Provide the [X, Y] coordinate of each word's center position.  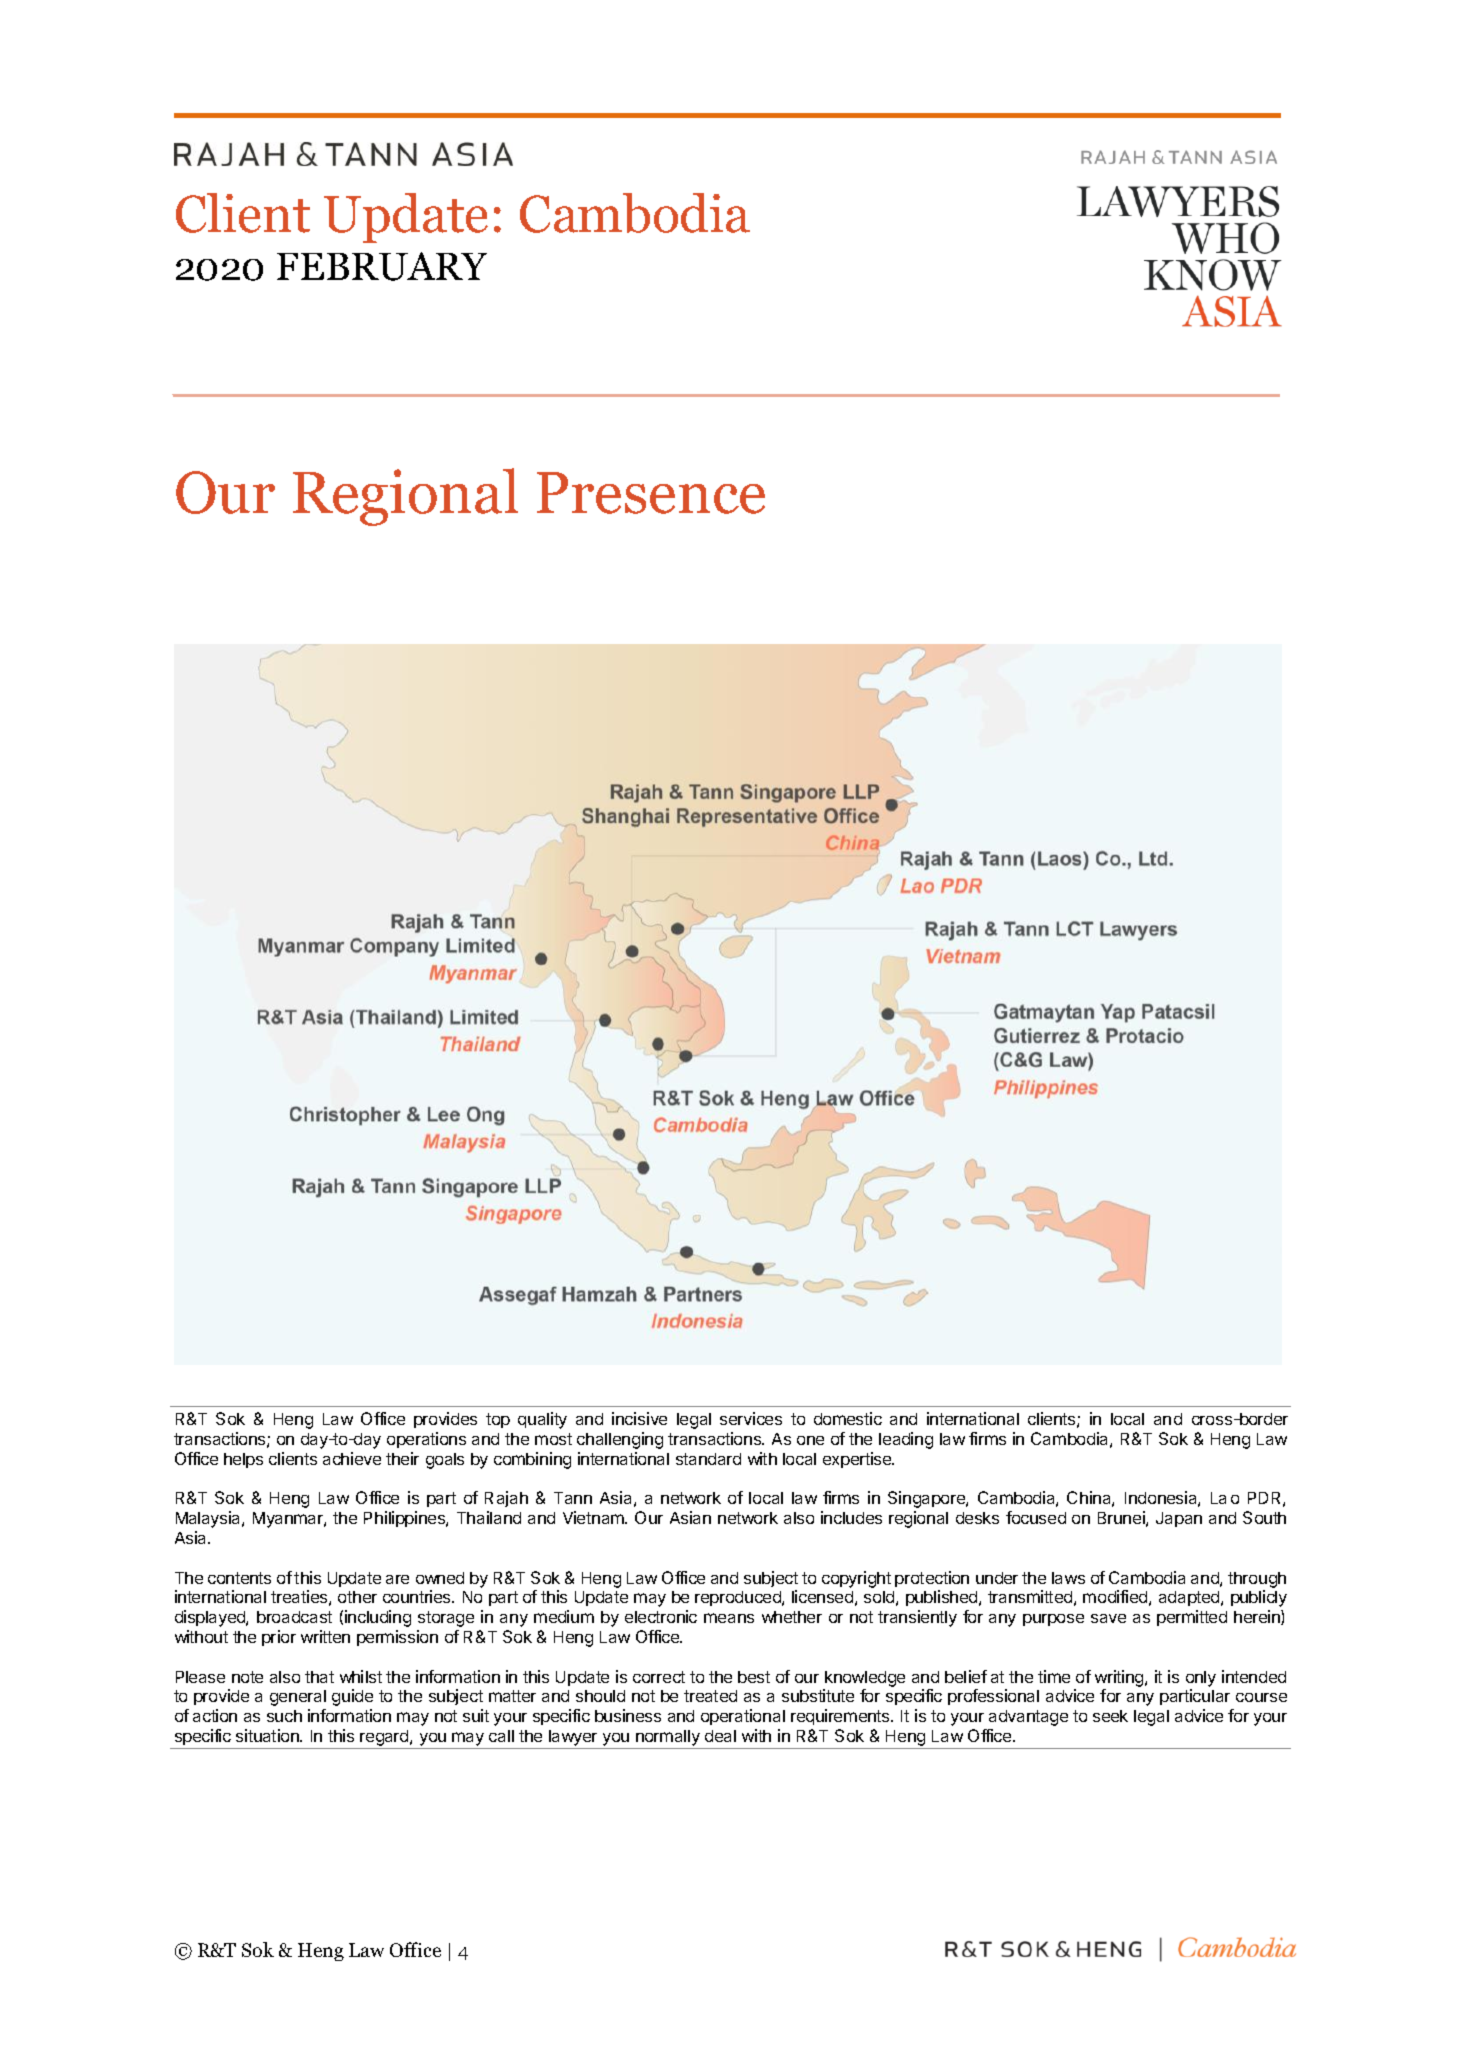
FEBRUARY [382, 266]
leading [906, 1440]
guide [352, 1697]
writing [1120, 1678]
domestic [848, 1418]
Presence [651, 493]
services [751, 1418]
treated [710, 1696]
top [498, 1420]
